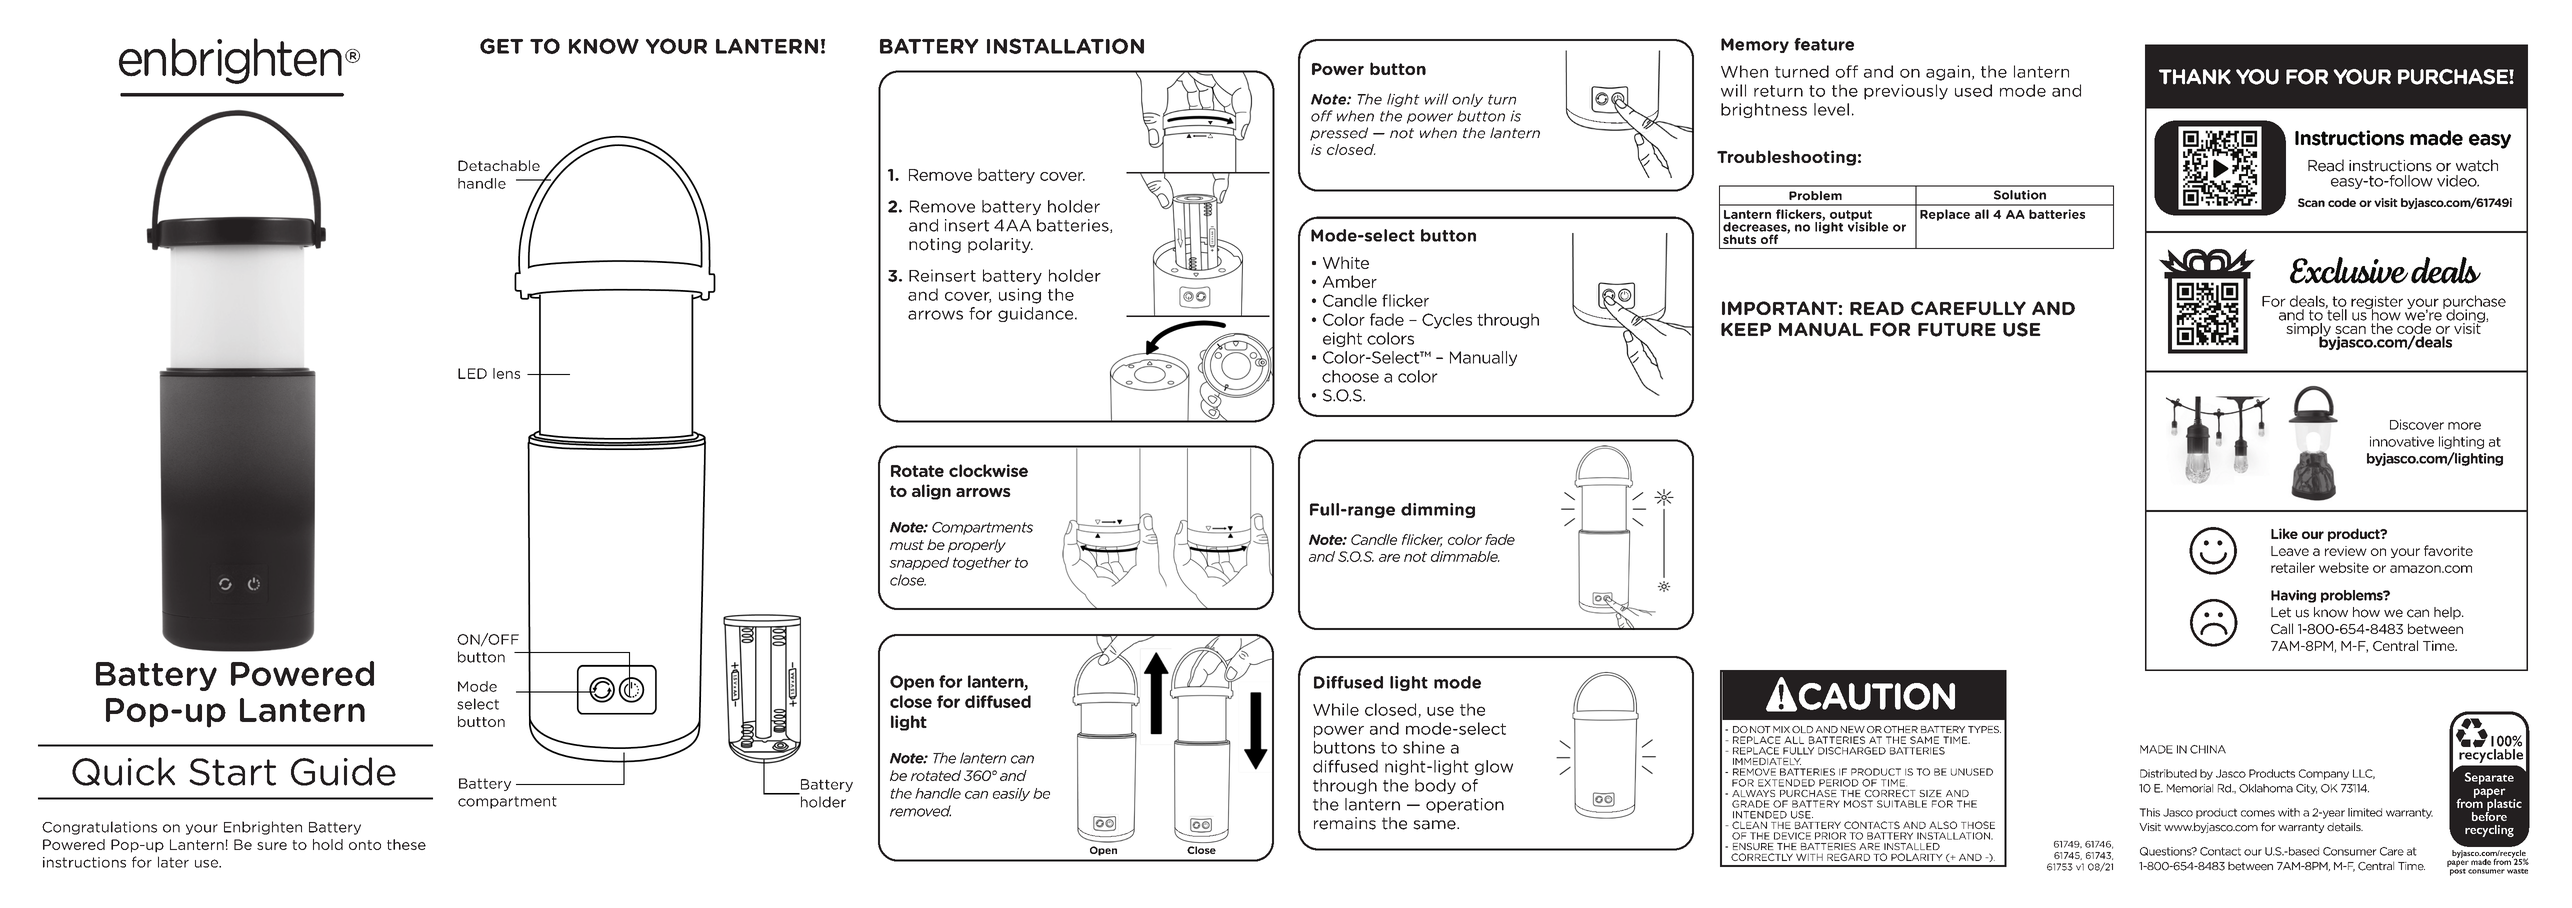  What do you see at coordinates (1868, 226) in the page?
I see `visible` at bounding box center [1868, 226].
